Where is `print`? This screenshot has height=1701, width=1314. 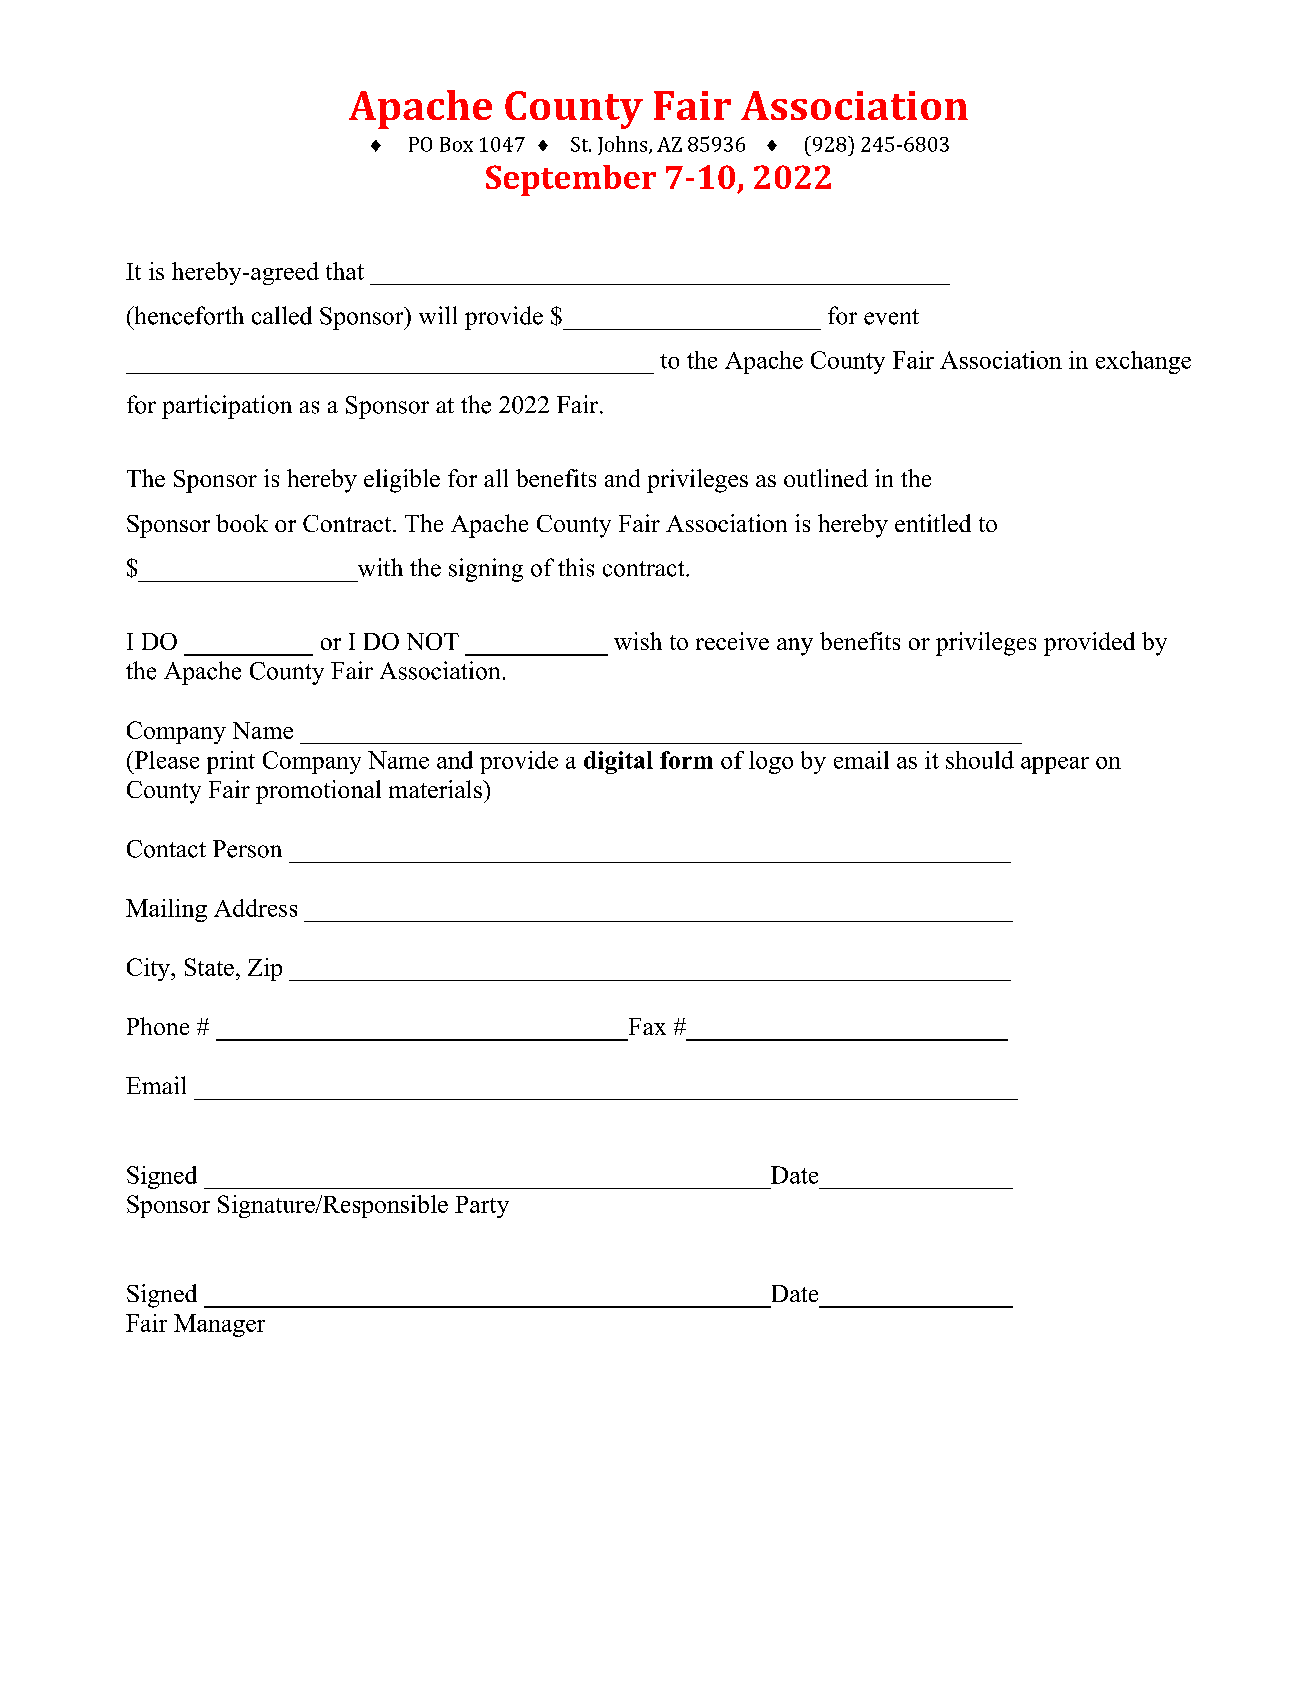 print is located at coordinates (231, 762).
